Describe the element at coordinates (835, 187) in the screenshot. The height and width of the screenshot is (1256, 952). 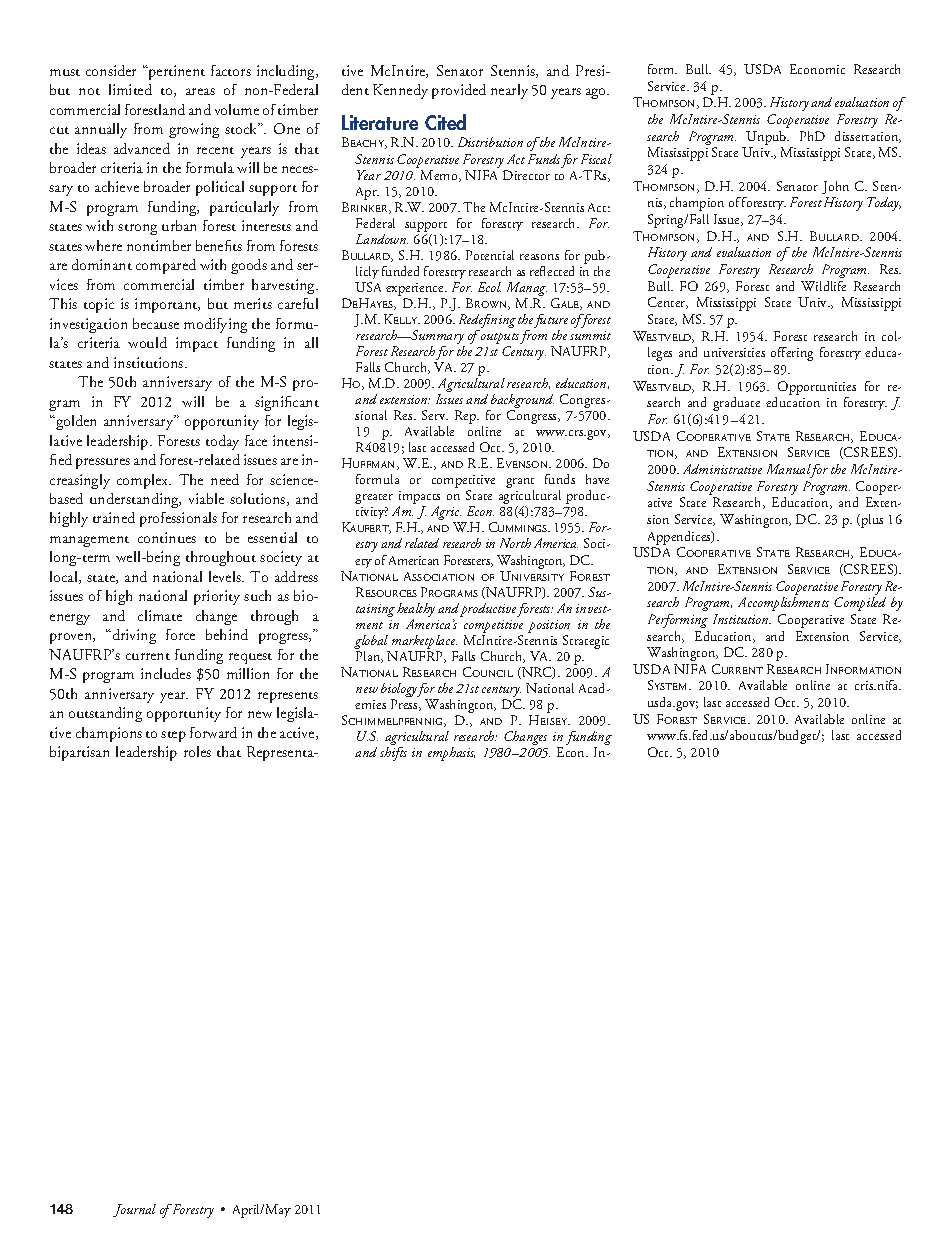
I see `John` at that location.
